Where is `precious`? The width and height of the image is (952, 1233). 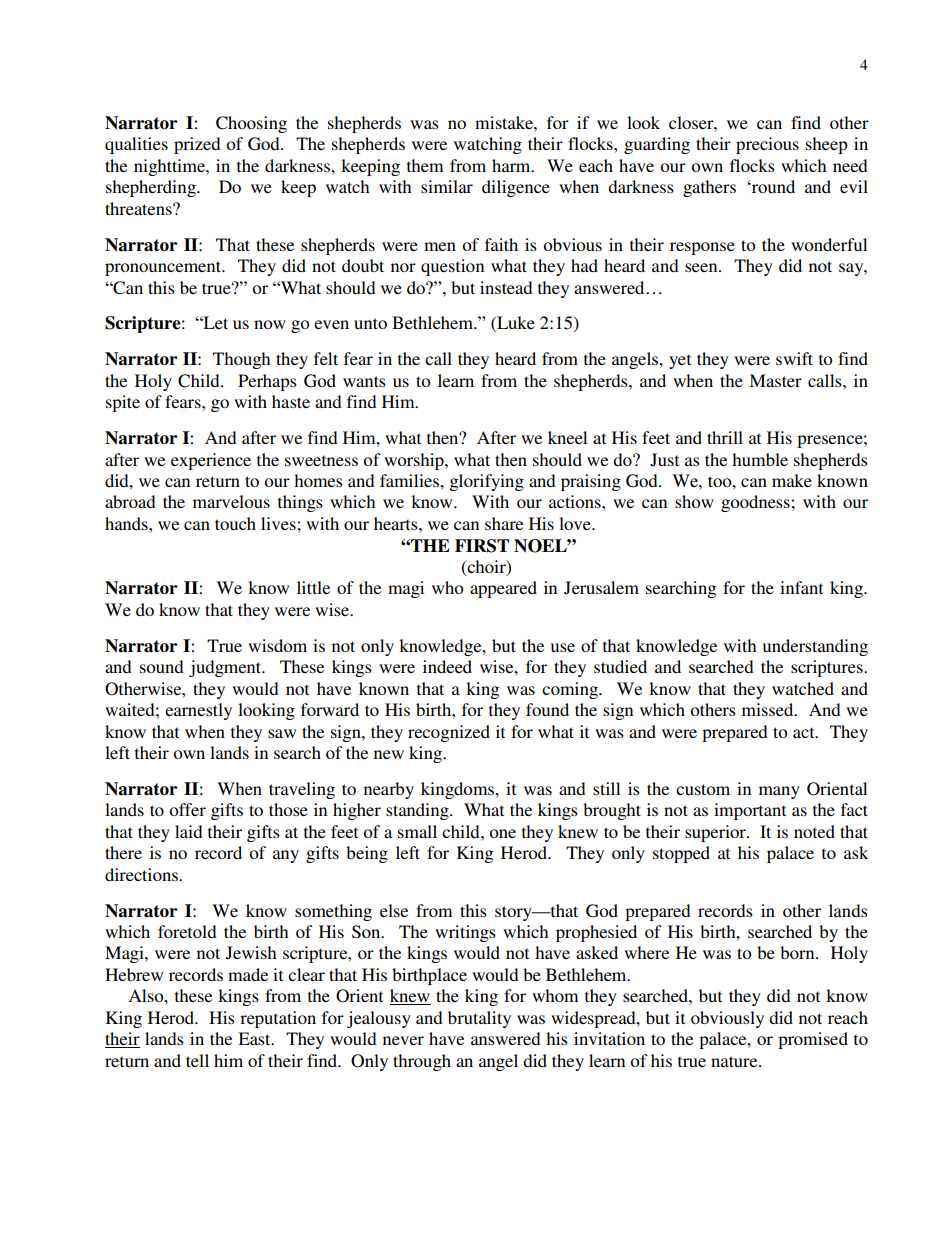 precious is located at coordinates (767, 145).
